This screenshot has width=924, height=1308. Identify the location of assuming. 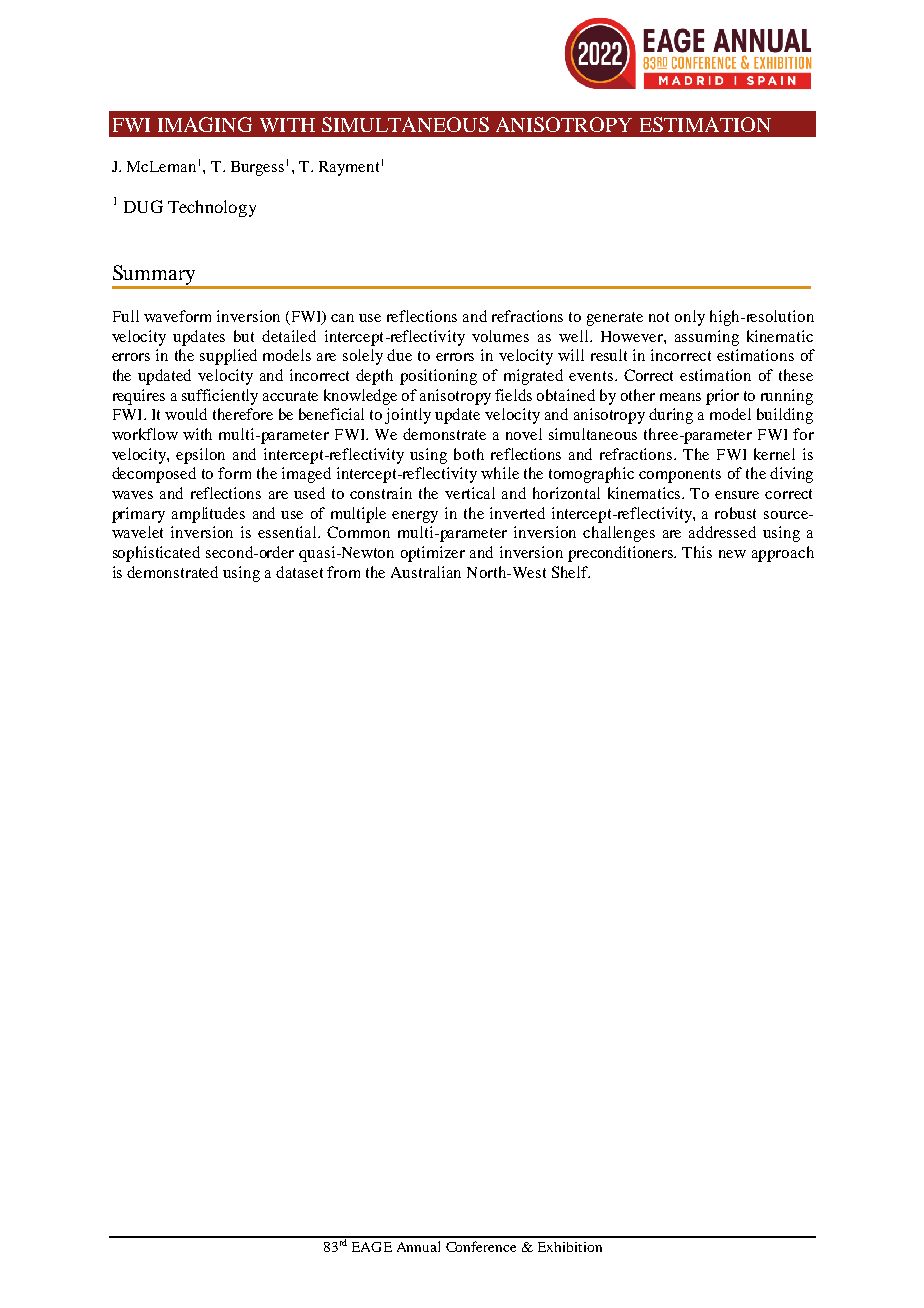
(707, 338).
